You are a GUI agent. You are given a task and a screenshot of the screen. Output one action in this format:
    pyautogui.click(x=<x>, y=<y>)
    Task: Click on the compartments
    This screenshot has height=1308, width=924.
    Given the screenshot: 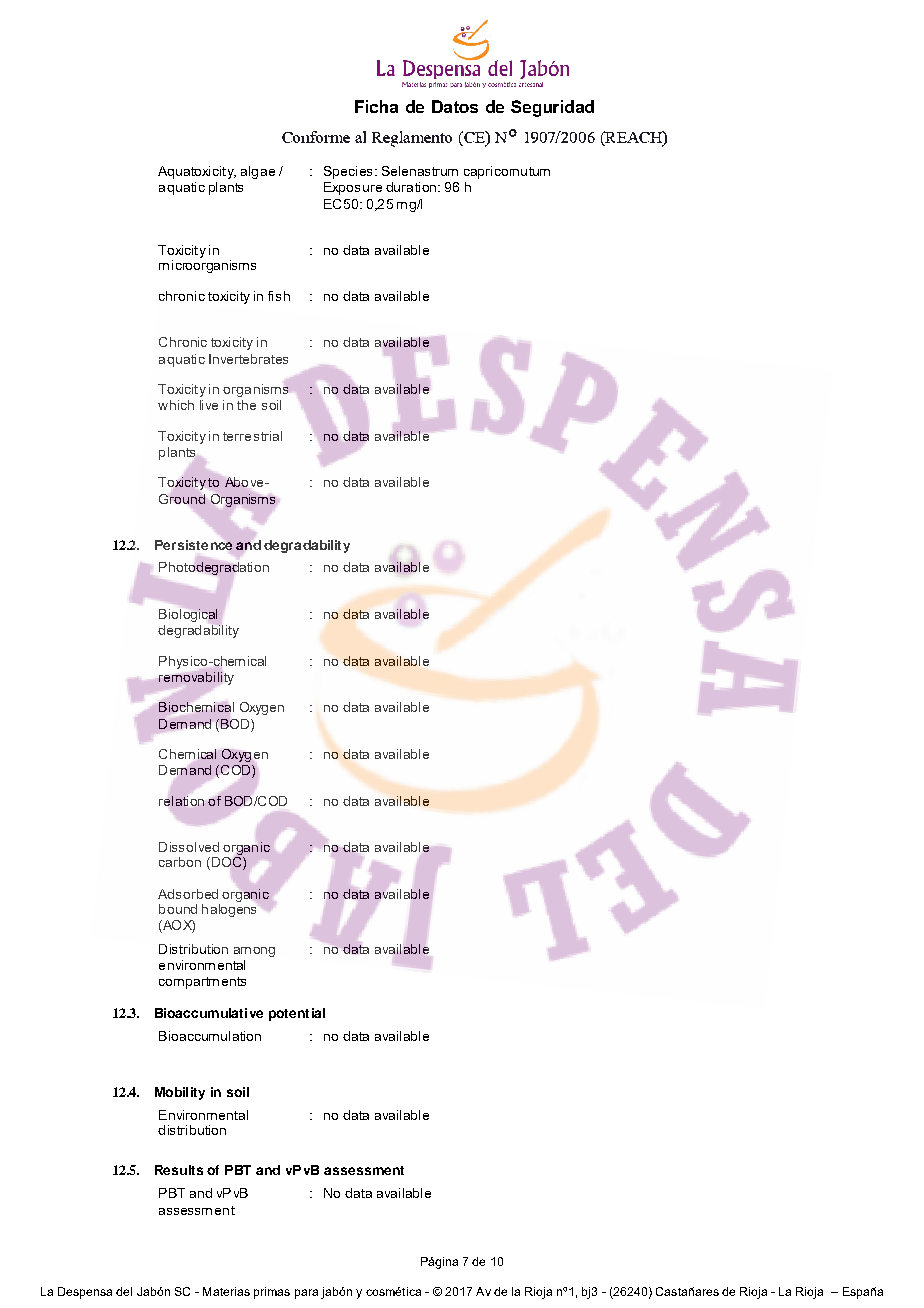 What is the action you would take?
    pyautogui.click(x=202, y=983)
